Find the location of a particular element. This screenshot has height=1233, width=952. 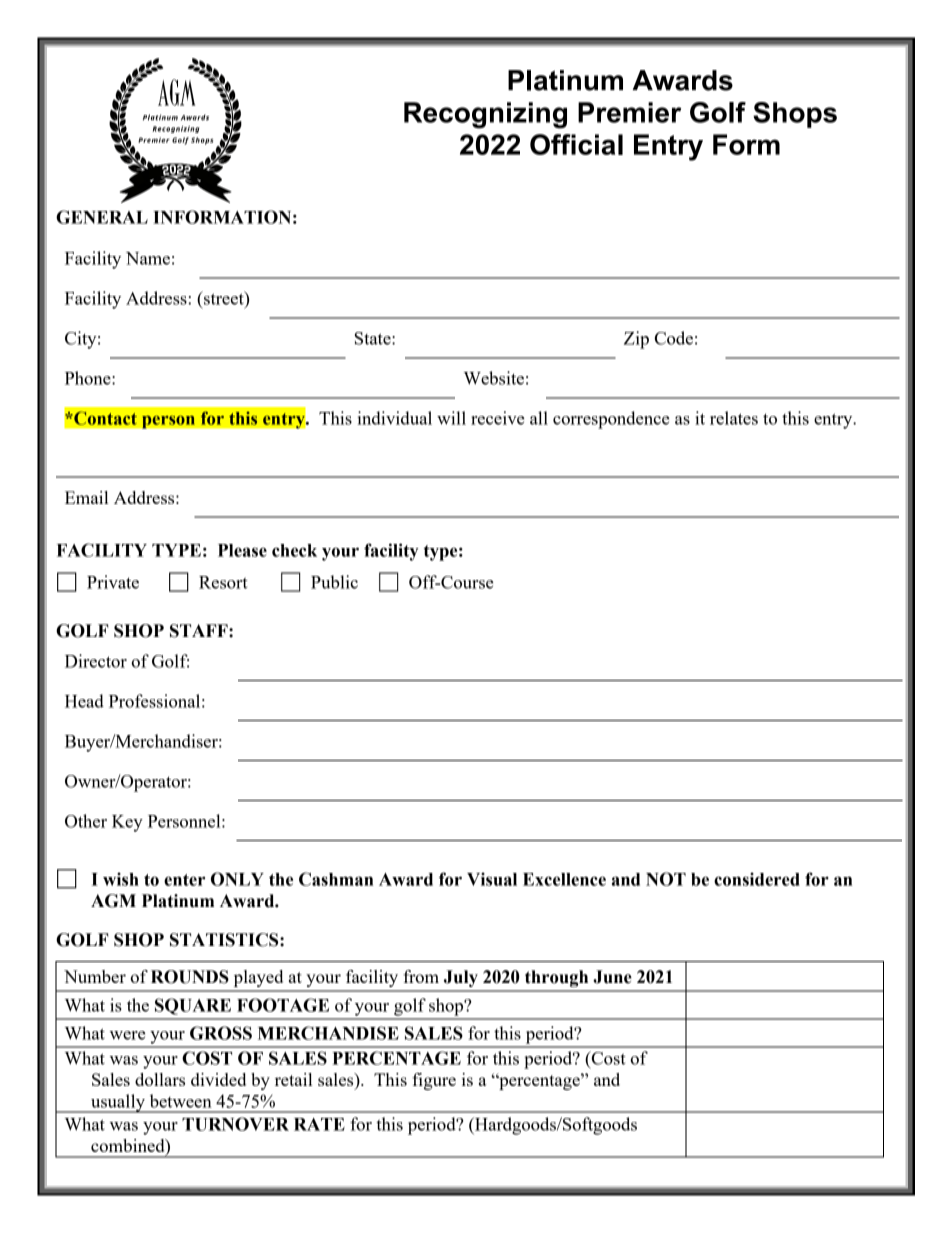

GENERAL is located at coordinates (102, 217).
